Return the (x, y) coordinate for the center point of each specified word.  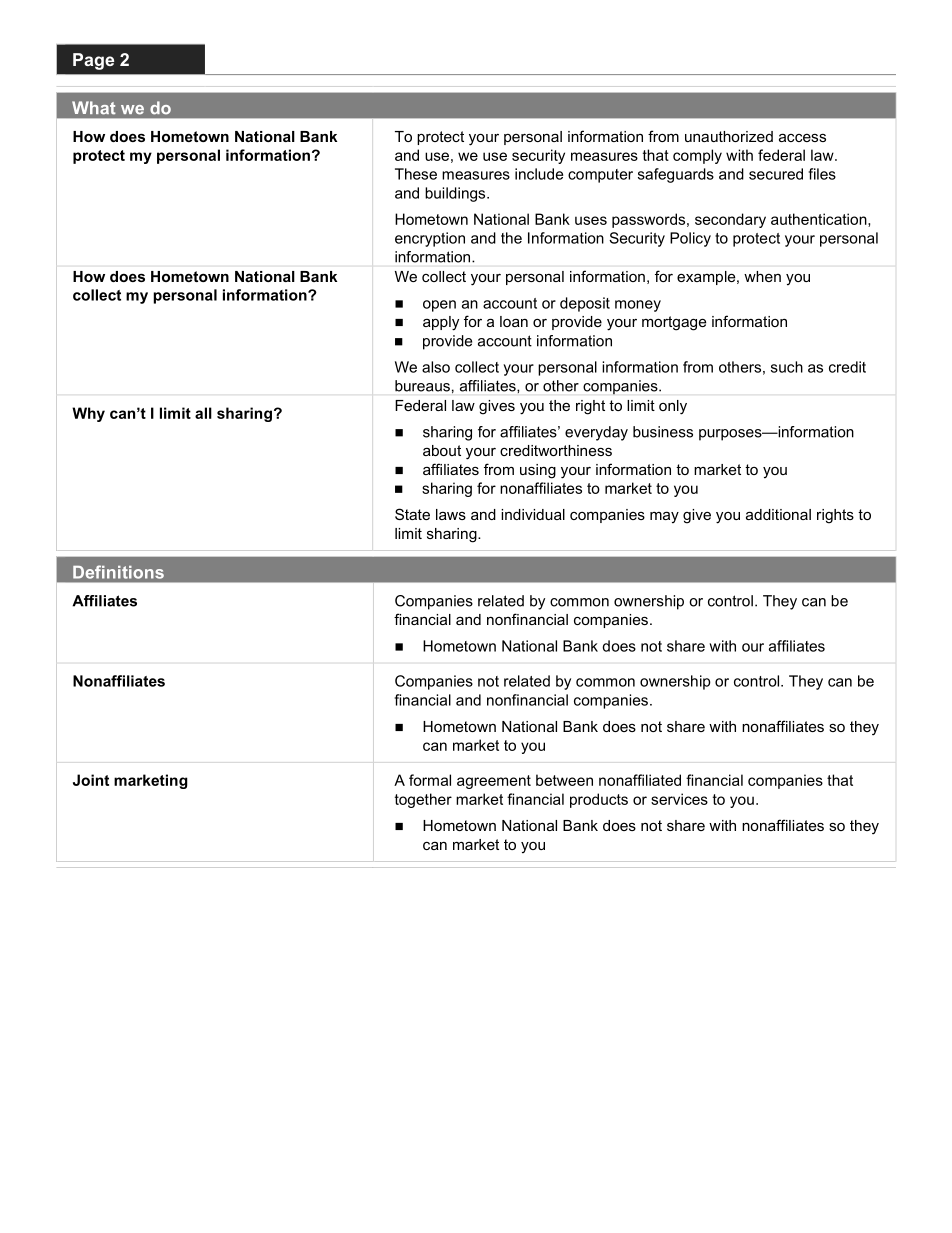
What (94, 108)
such (787, 367)
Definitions (118, 572)
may (664, 517)
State (412, 514)
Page (93, 61)
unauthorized (729, 136)
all (203, 413)
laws (451, 514)
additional (778, 514)
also (436, 367)
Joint (91, 780)
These (416, 174)
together (423, 800)
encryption (430, 239)
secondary (730, 220)
